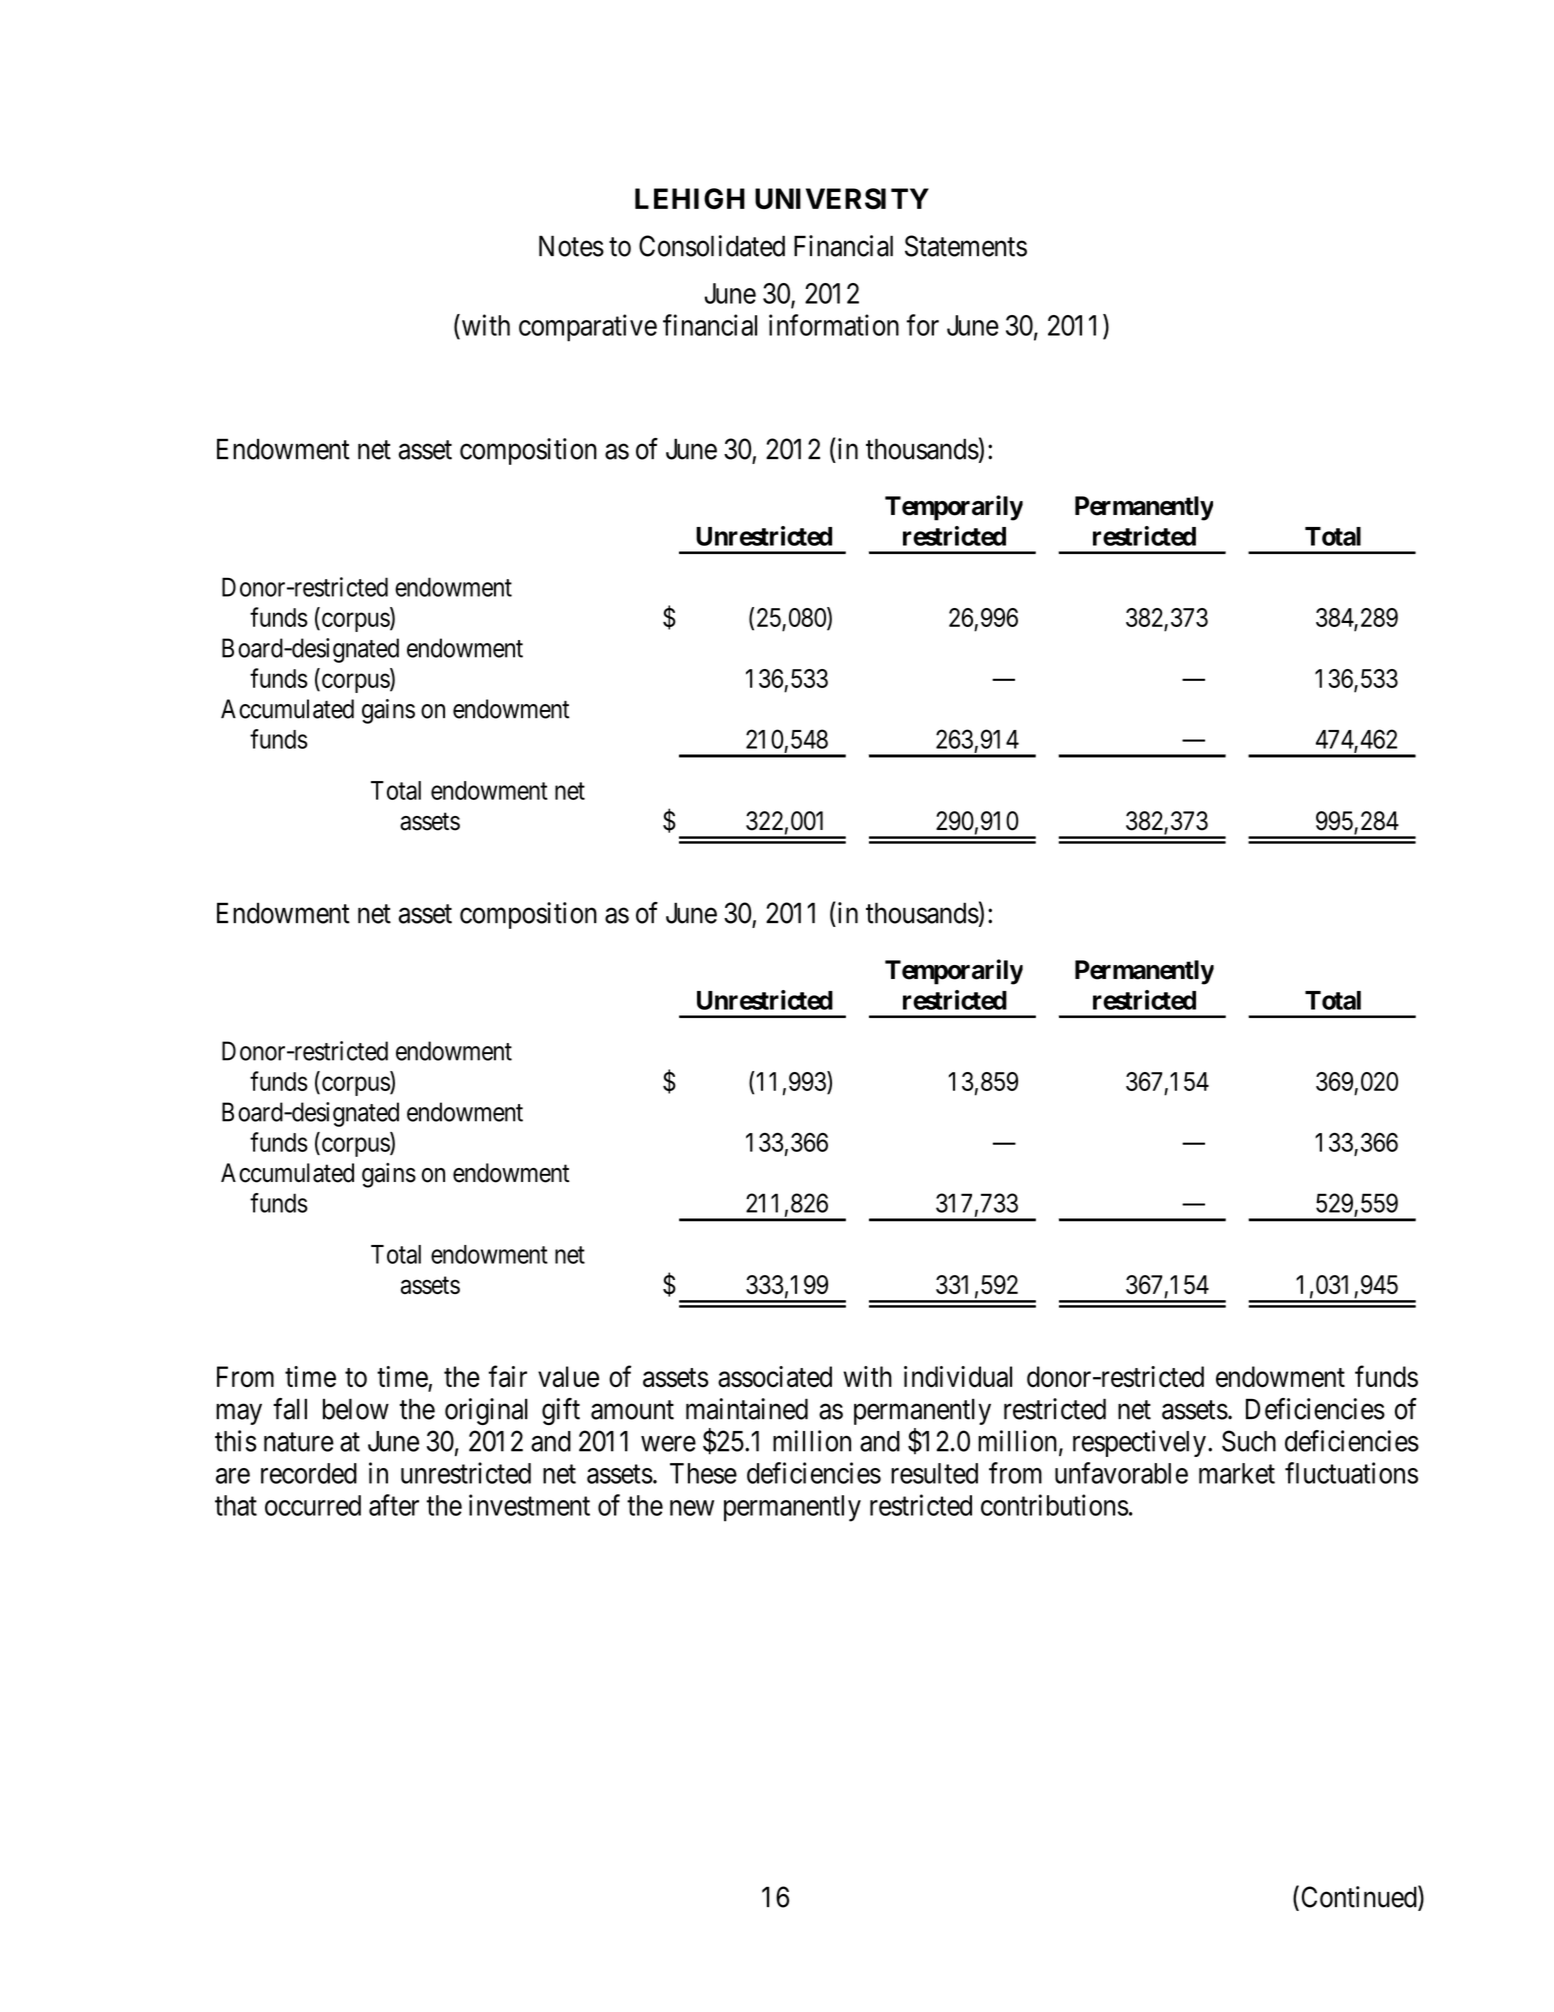 The image size is (1554, 2012). What do you see at coordinates (747, 1409) in the screenshot?
I see `maintained` at bounding box center [747, 1409].
